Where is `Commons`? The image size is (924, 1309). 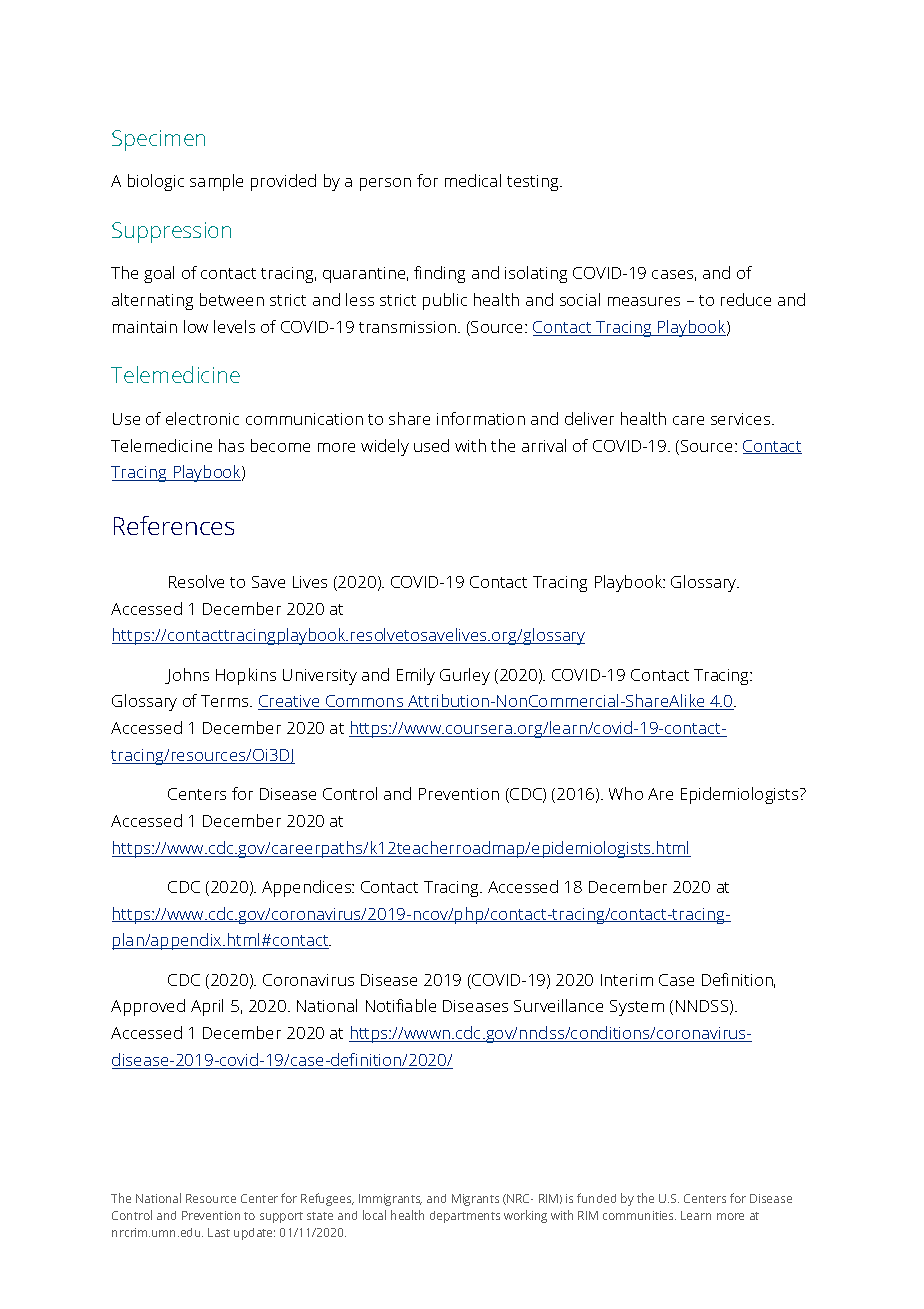 Commons is located at coordinates (365, 702).
